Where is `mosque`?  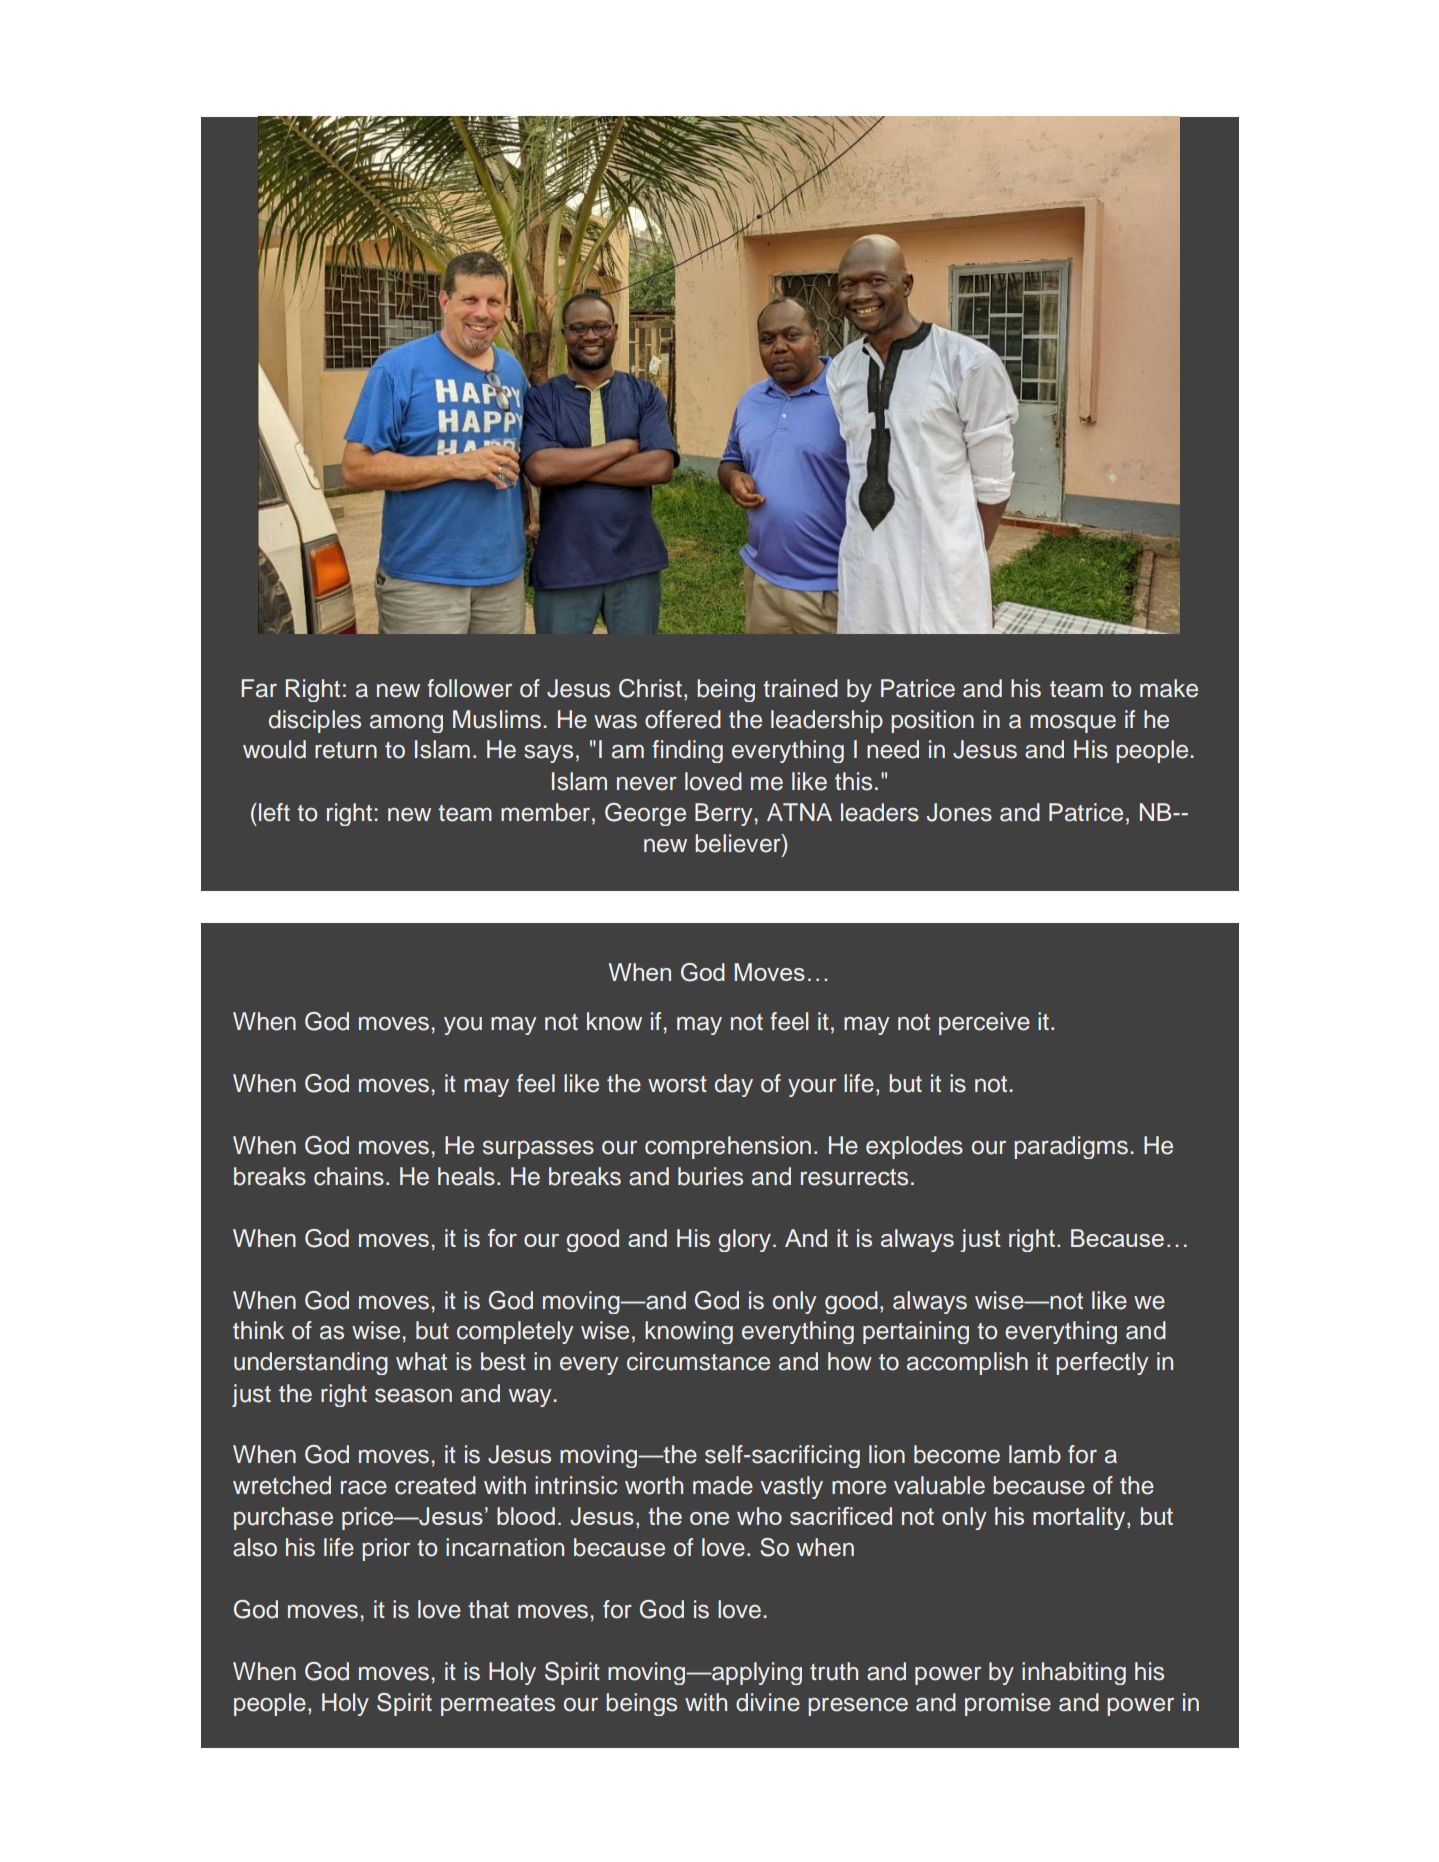 mosque is located at coordinates (1073, 723).
